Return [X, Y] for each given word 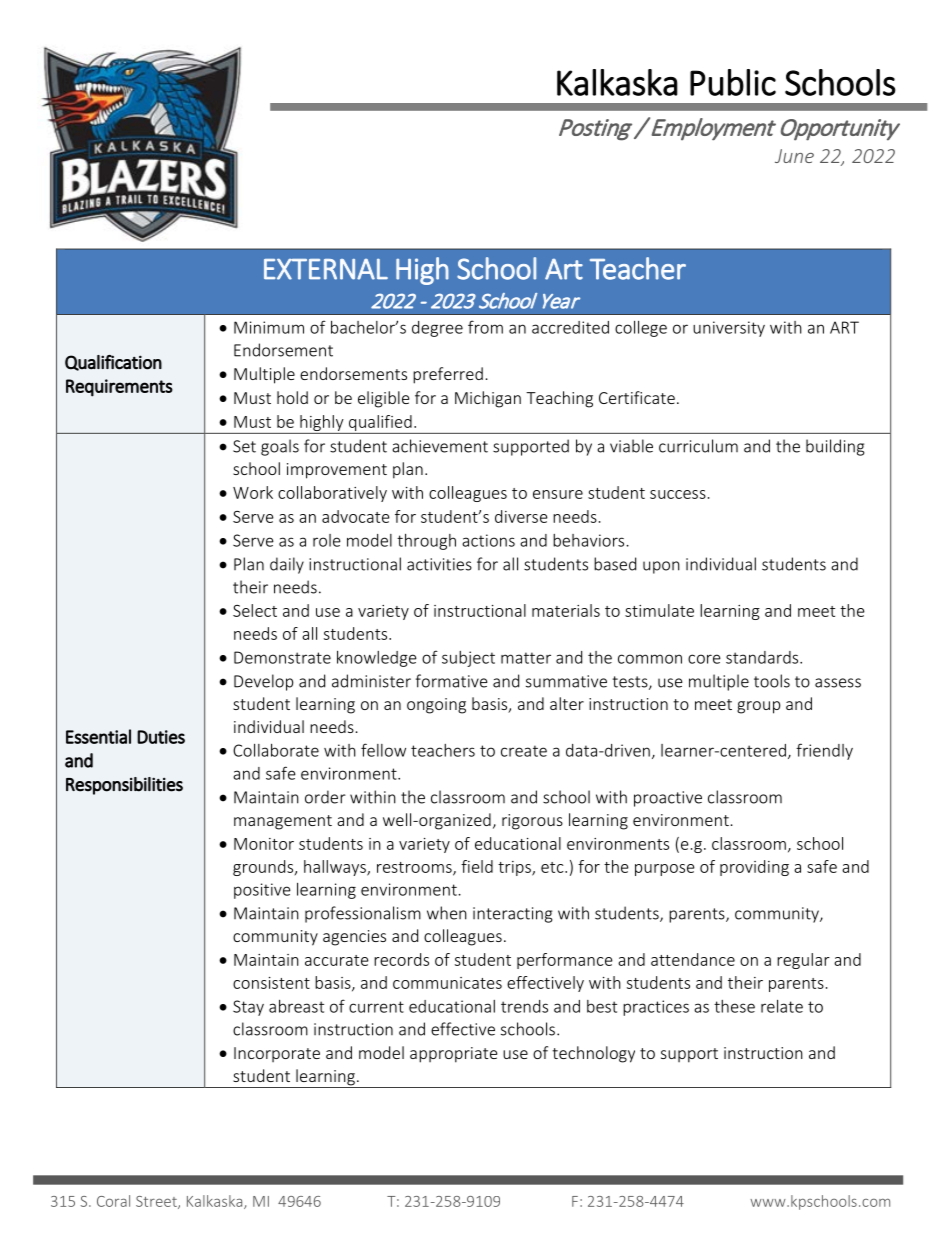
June [794, 156]
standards [763, 657]
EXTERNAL [326, 269]
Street [157, 1202]
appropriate [453, 1055]
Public [733, 82]
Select [255, 610]
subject [468, 659]
